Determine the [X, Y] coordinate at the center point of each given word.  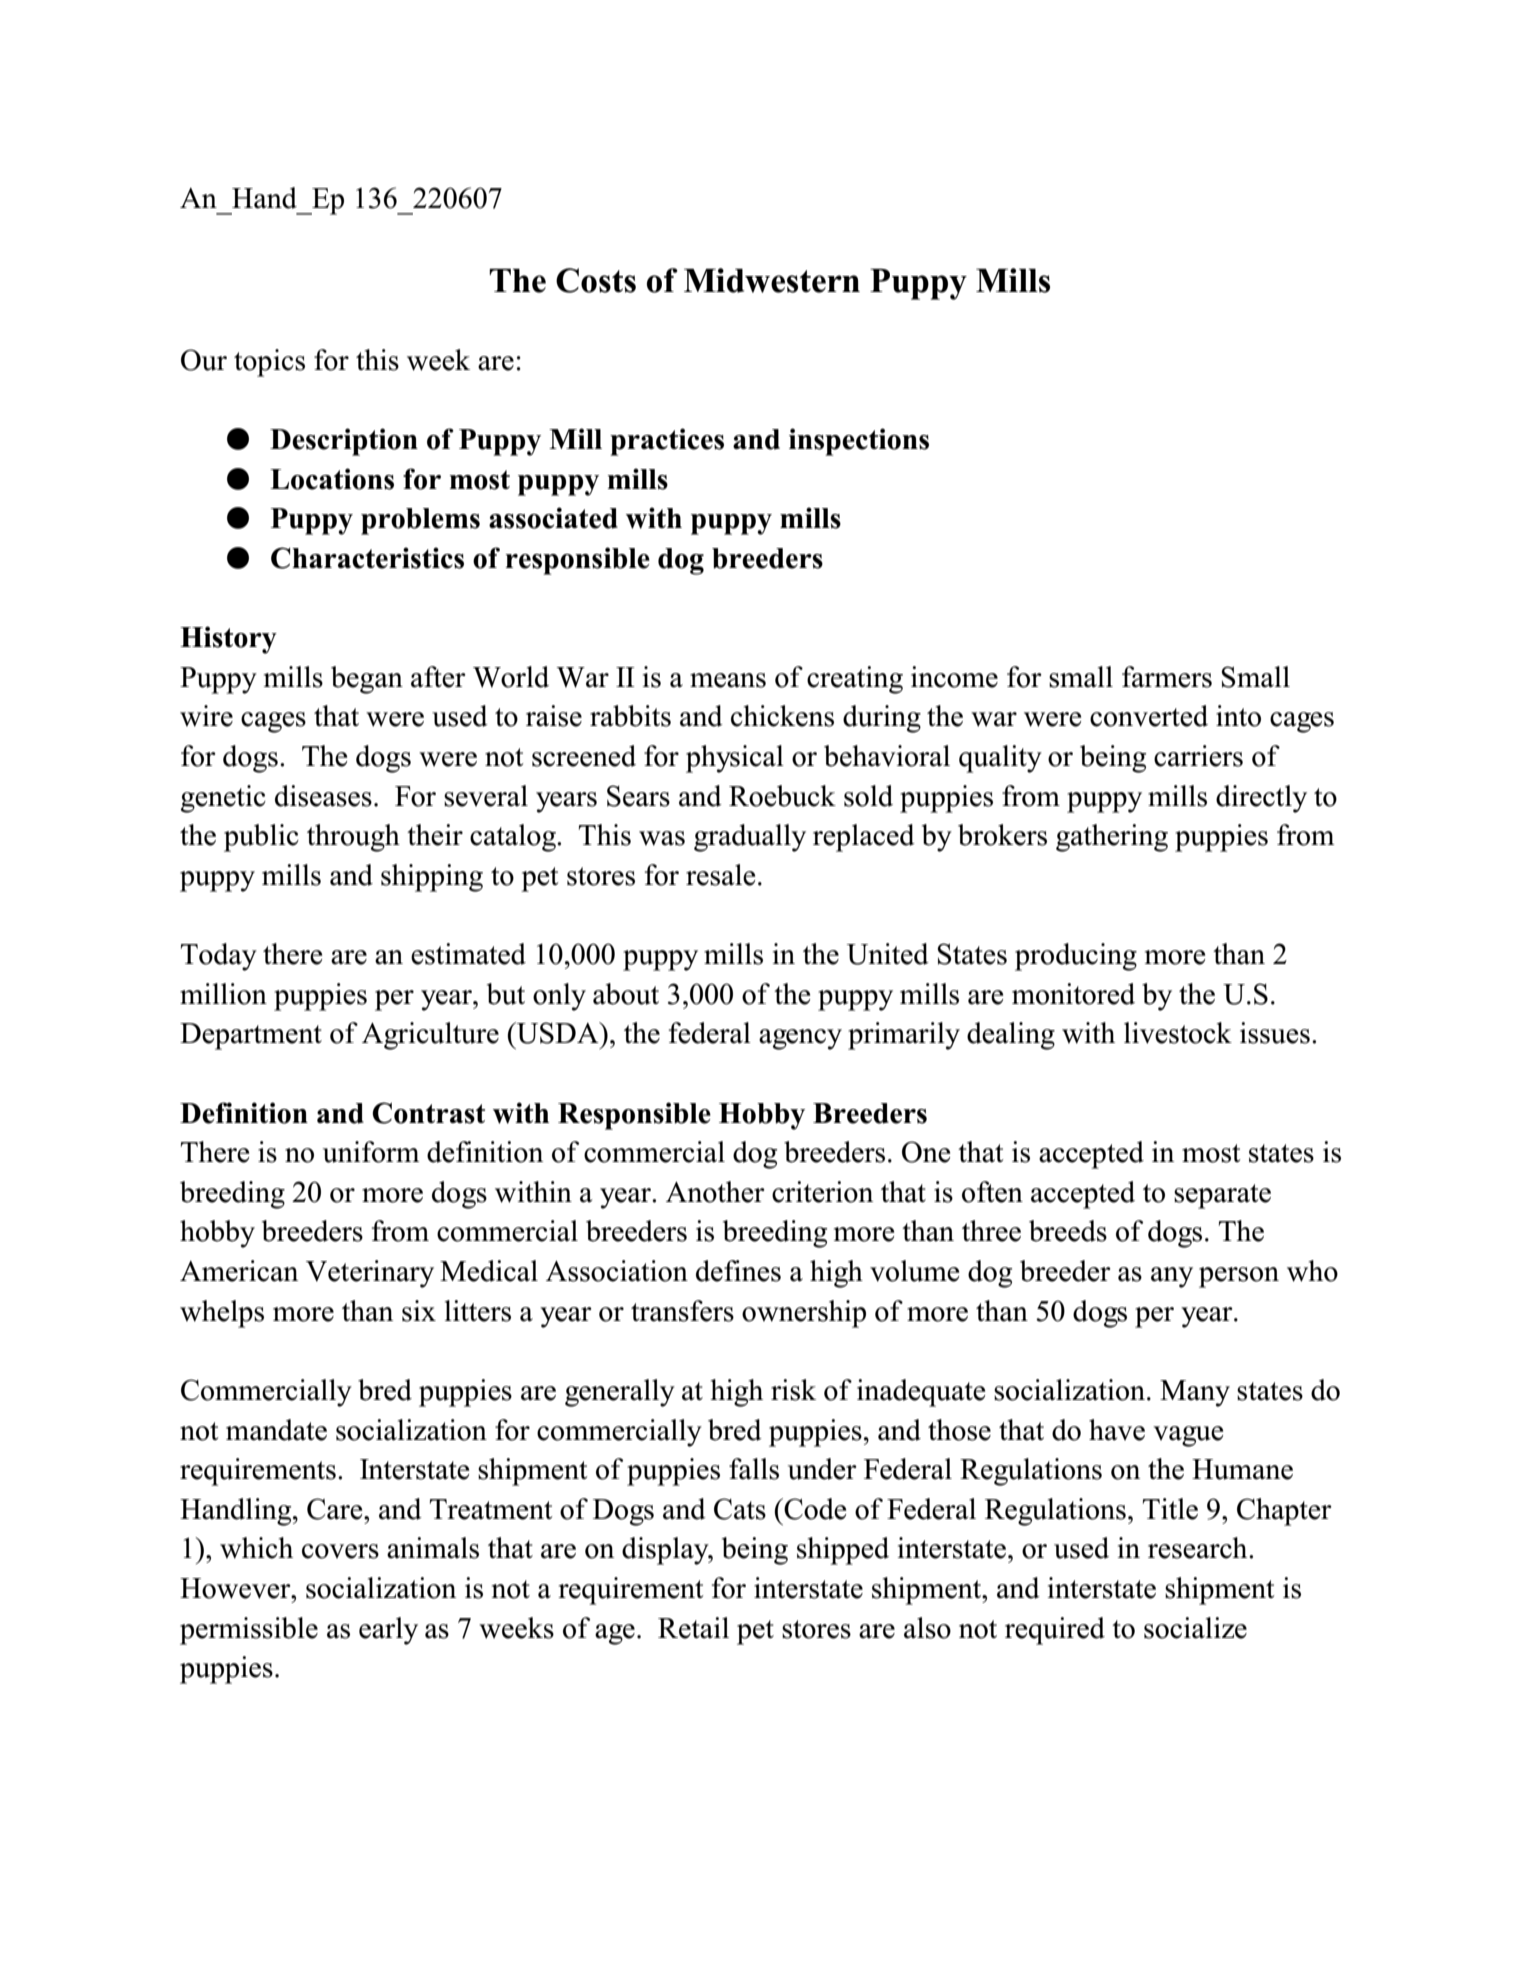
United [888, 954]
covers [340, 1551]
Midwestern [772, 280]
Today [219, 957]
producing [1076, 957]
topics [269, 363]
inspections [859, 442]
